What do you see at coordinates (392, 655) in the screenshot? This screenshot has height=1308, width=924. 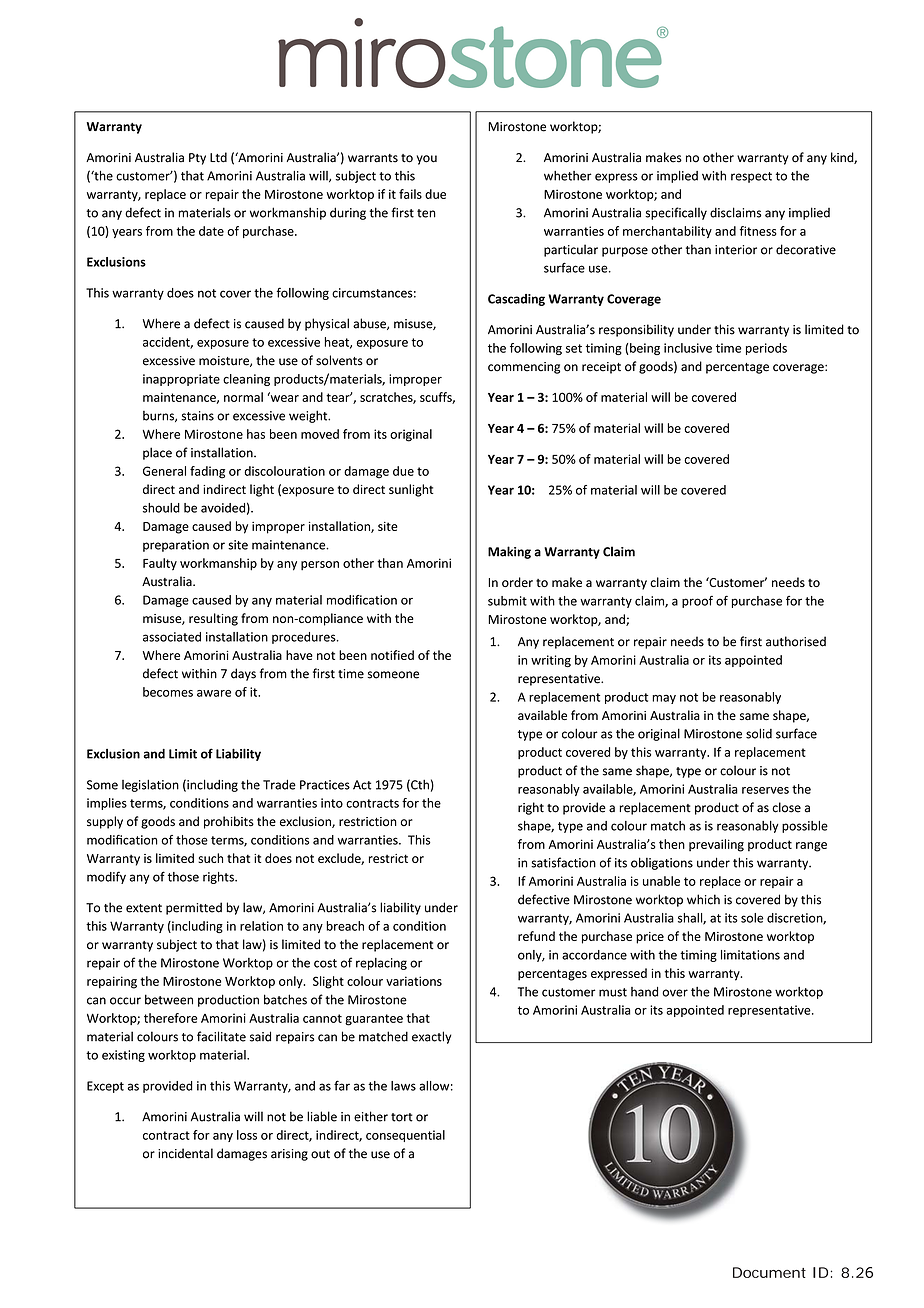 I see `notified` at bounding box center [392, 655].
